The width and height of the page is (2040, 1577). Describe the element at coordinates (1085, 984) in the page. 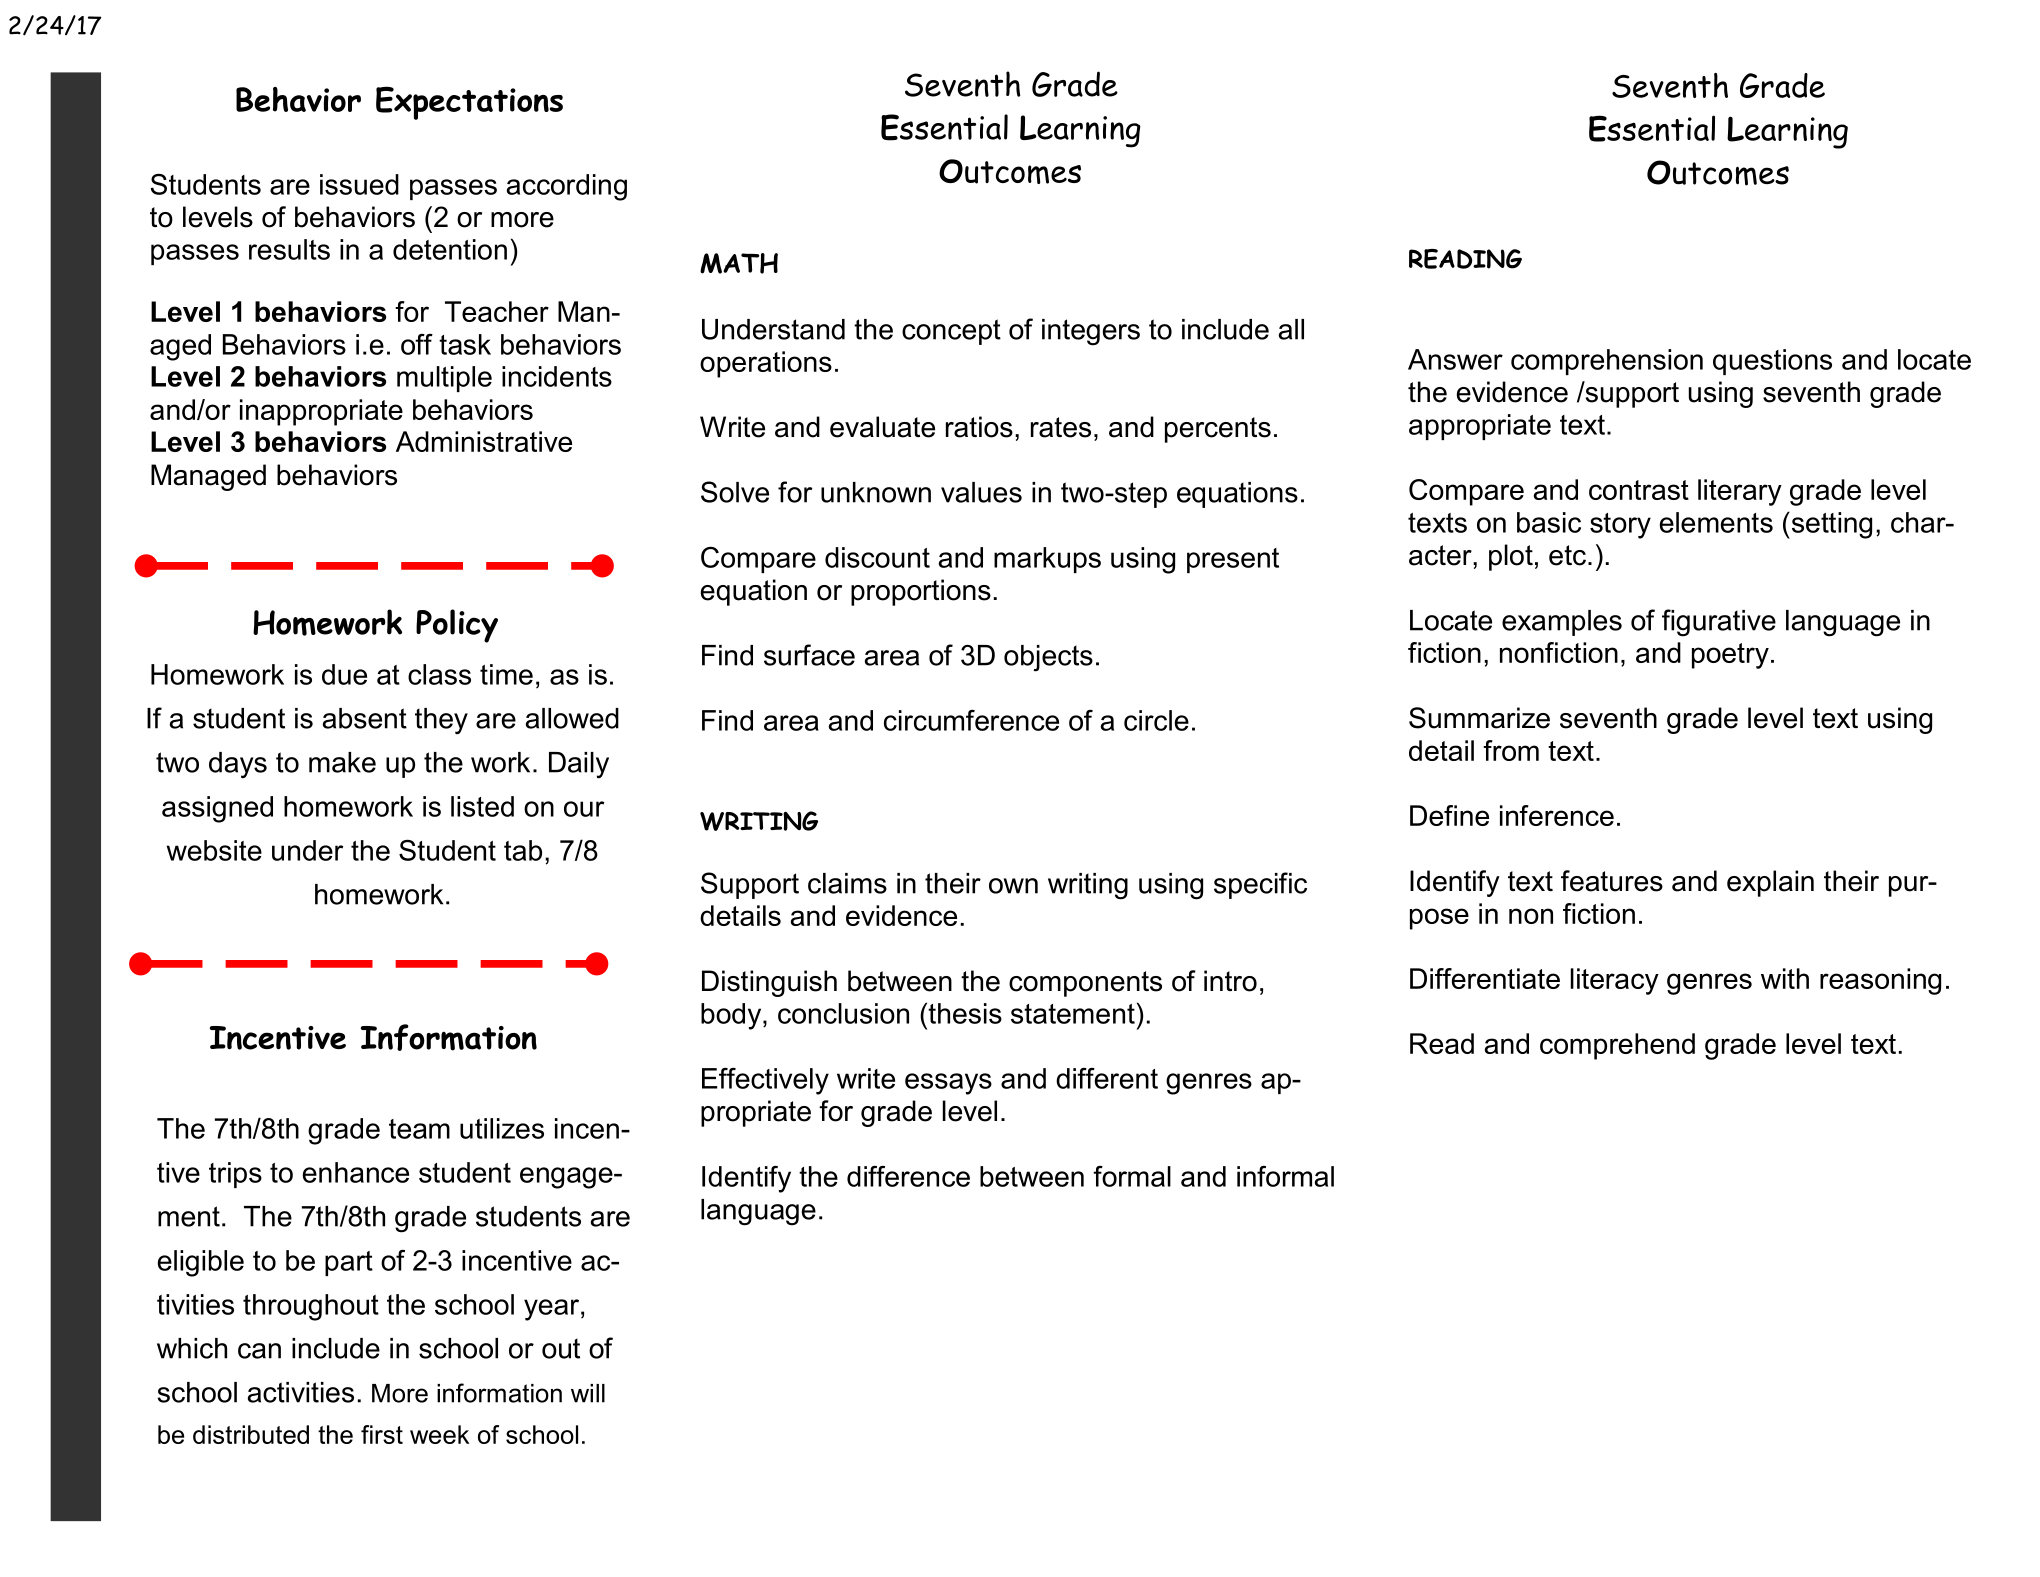

I see `components` at that location.
